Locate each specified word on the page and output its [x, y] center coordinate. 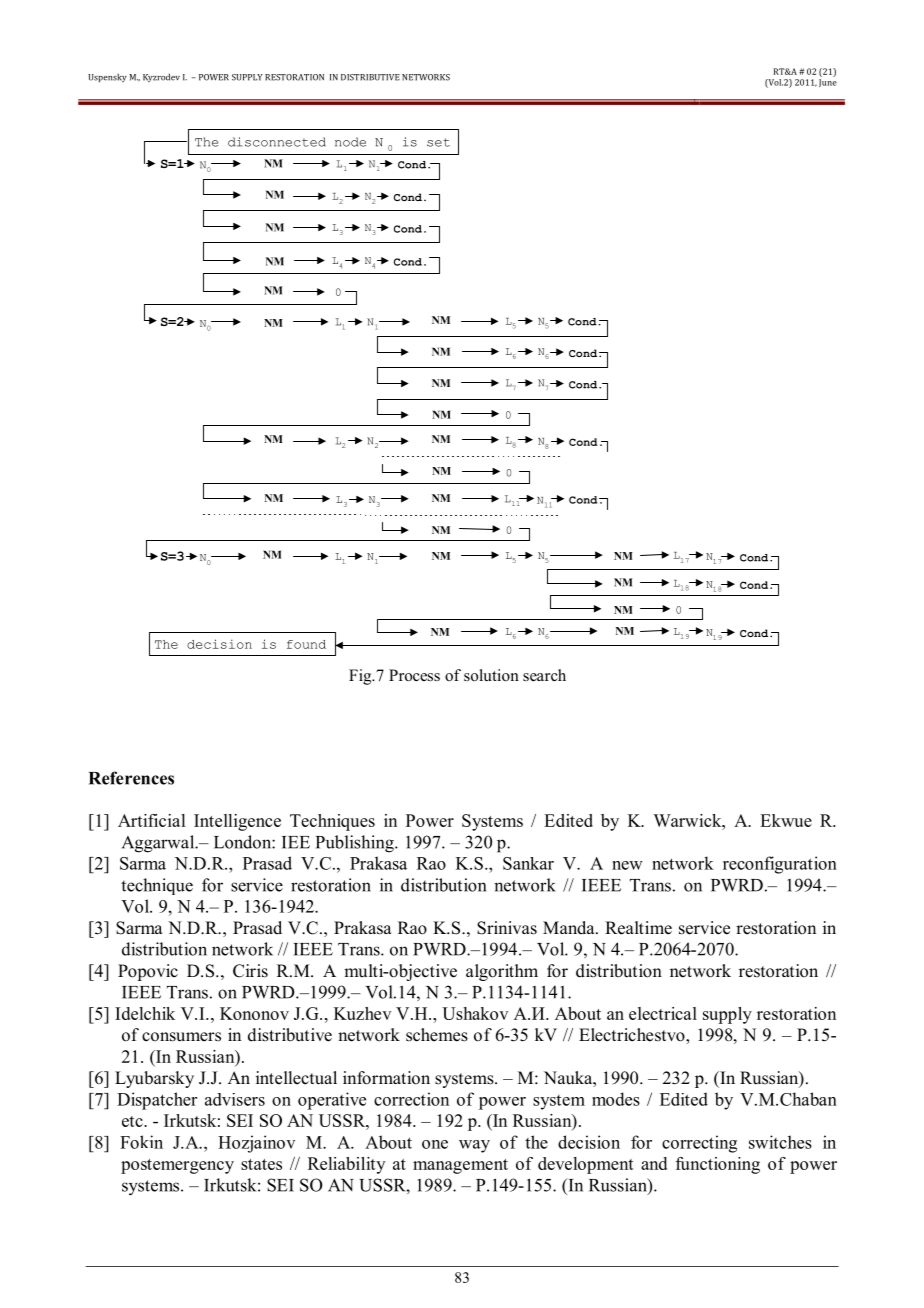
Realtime [638, 928]
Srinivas [507, 928]
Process [414, 675]
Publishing [356, 844]
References [131, 778]
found [306, 644]
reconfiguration [780, 865]
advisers [235, 1099]
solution [491, 675]
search [544, 675]
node [350, 142]
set [438, 142]
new [627, 865]
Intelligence [237, 822]
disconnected [277, 142]
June [828, 83]
